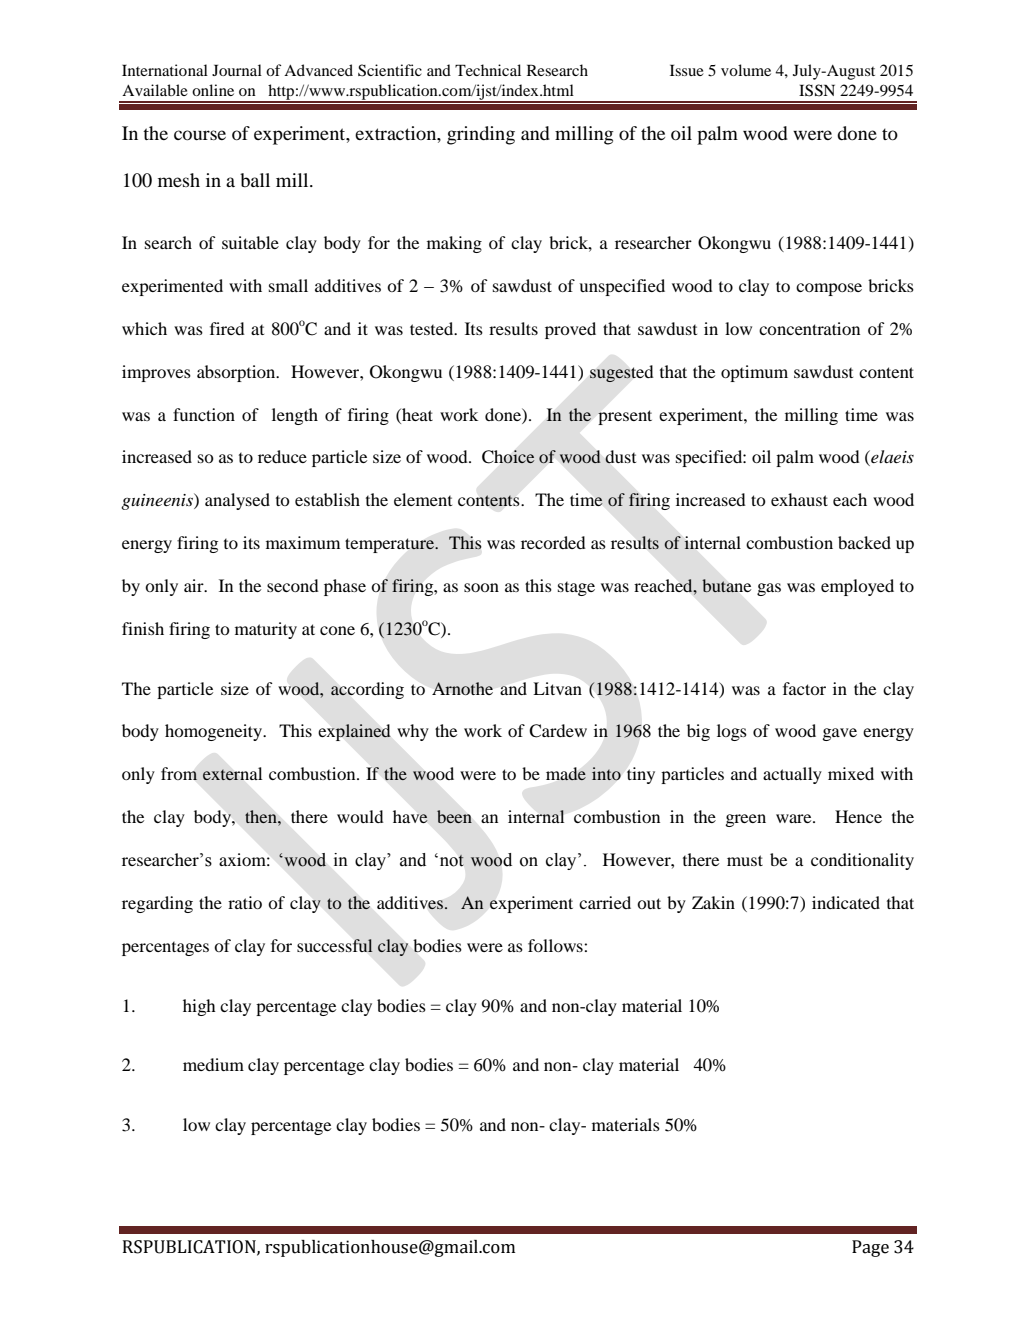 This image has height=1341, width=1036. What do you see at coordinates (213, 90) in the image?
I see `online` at bounding box center [213, 90].
